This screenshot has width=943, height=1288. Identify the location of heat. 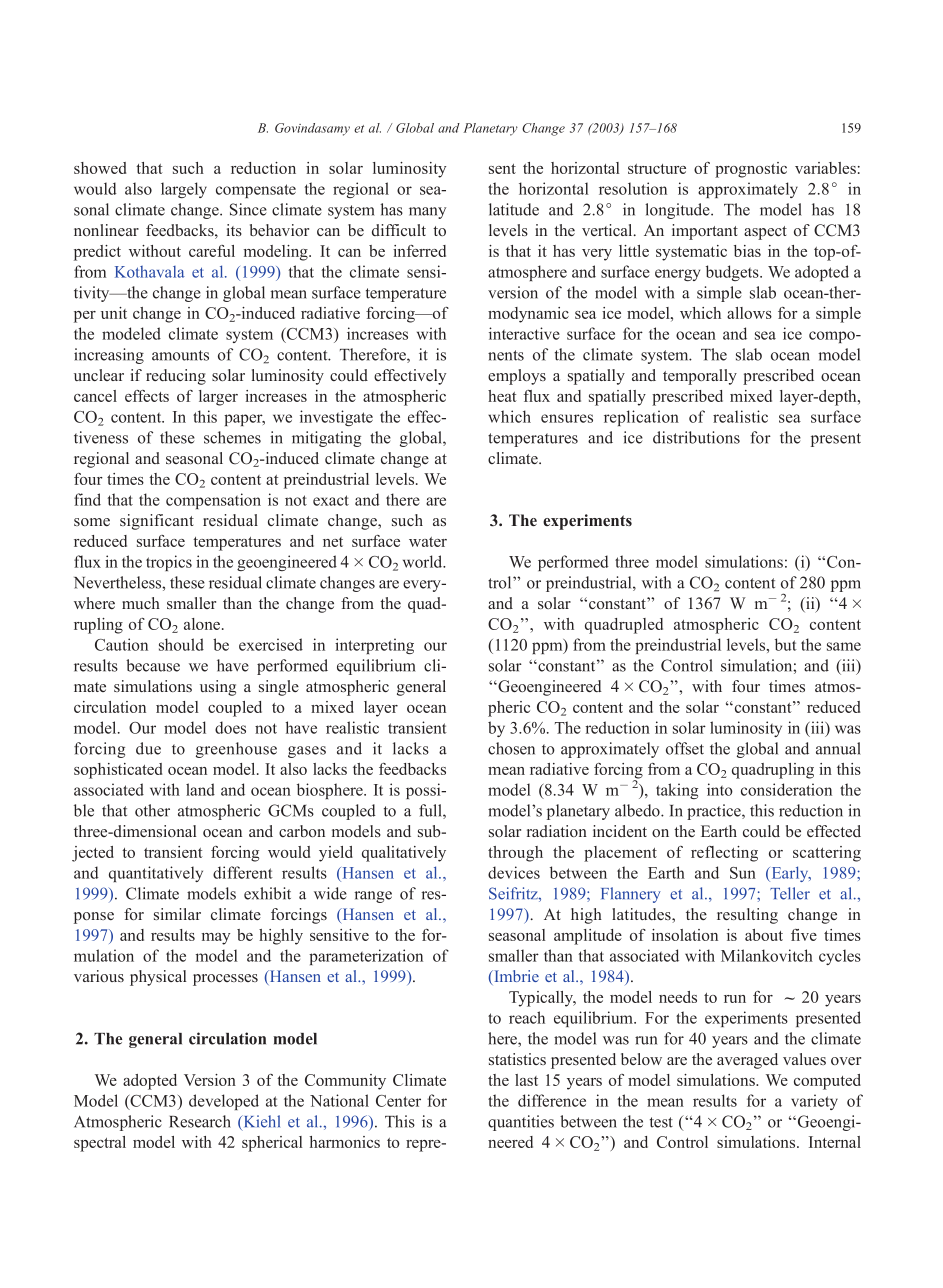
(502, 396).
